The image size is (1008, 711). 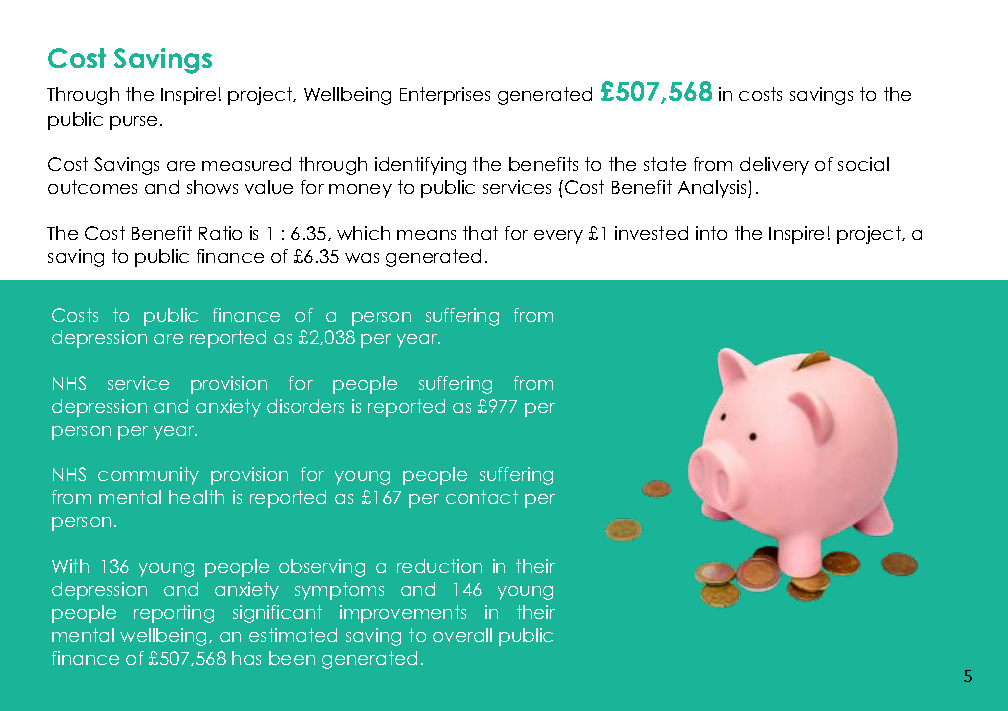 What do you see at coordinates (774, 166) in the document?
I see `delivery` at bounding box center [774, 166].
